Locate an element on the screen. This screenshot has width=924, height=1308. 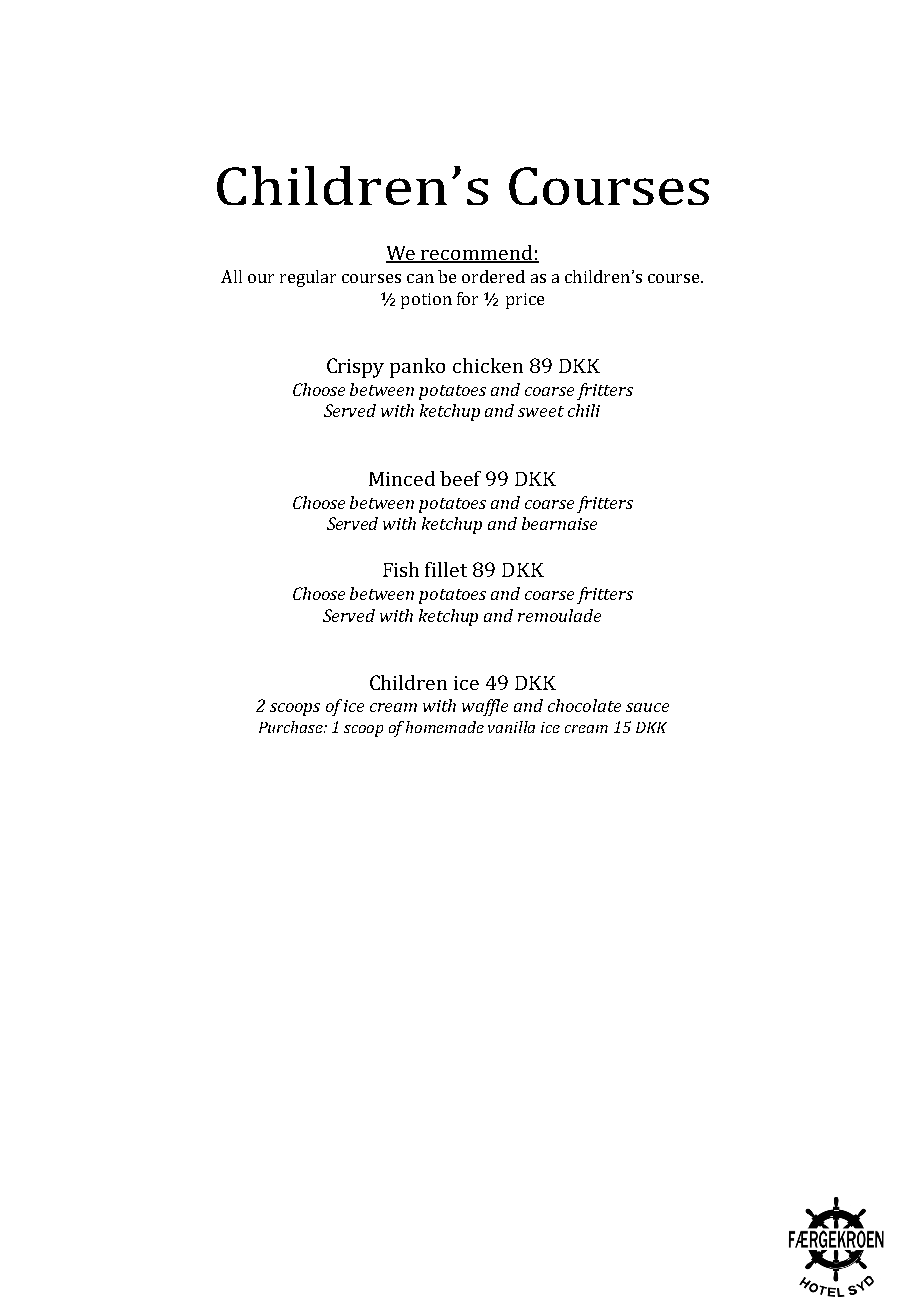
price is located at coordinates (525, 301).
